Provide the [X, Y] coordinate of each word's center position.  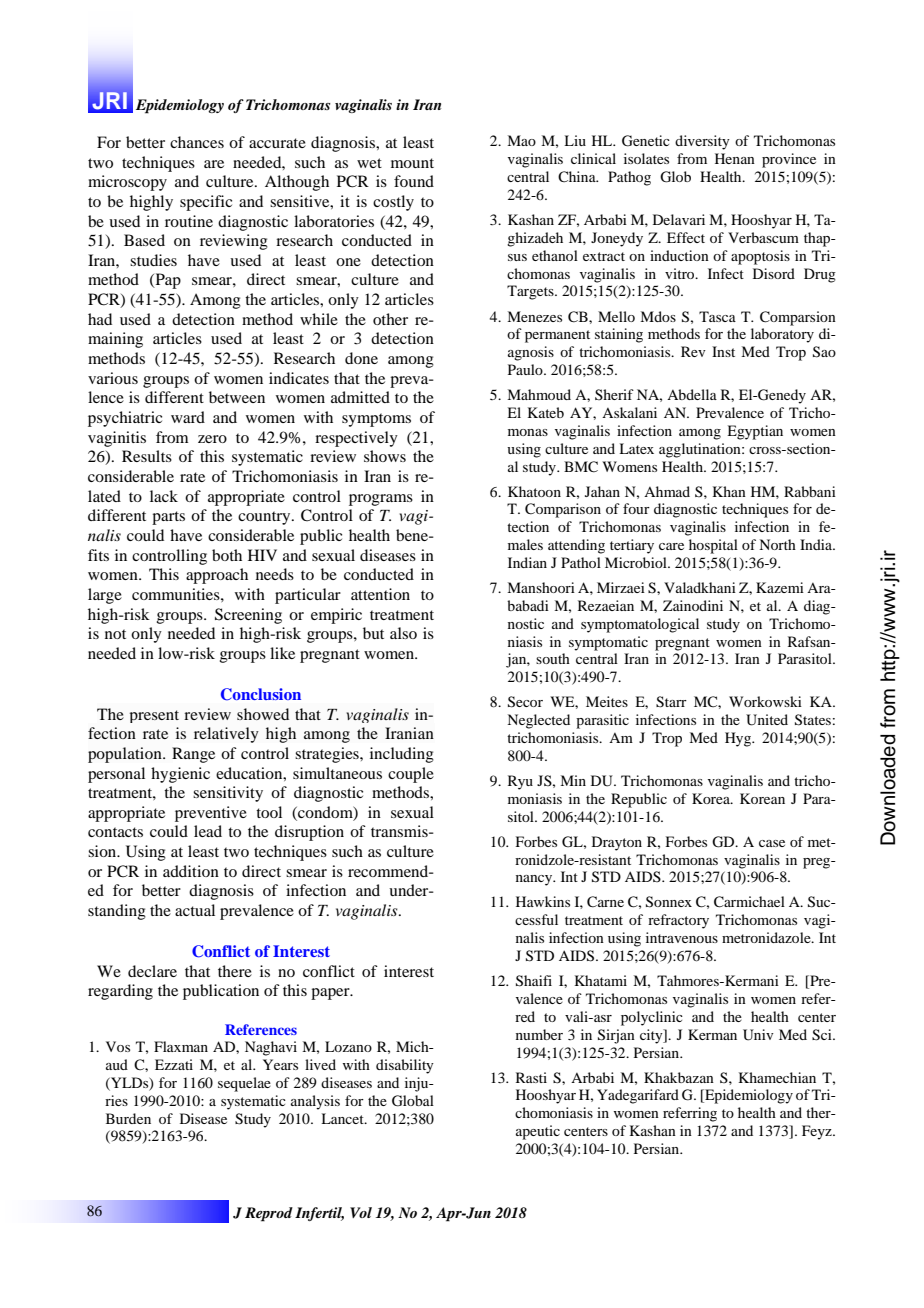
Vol [361, 1212]
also [403, 633]
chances [197, 142]
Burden [128, 1118]
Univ [758, 1035]
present [154, 716]
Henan [735, 158]
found [414, 181]
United [767, 720]
